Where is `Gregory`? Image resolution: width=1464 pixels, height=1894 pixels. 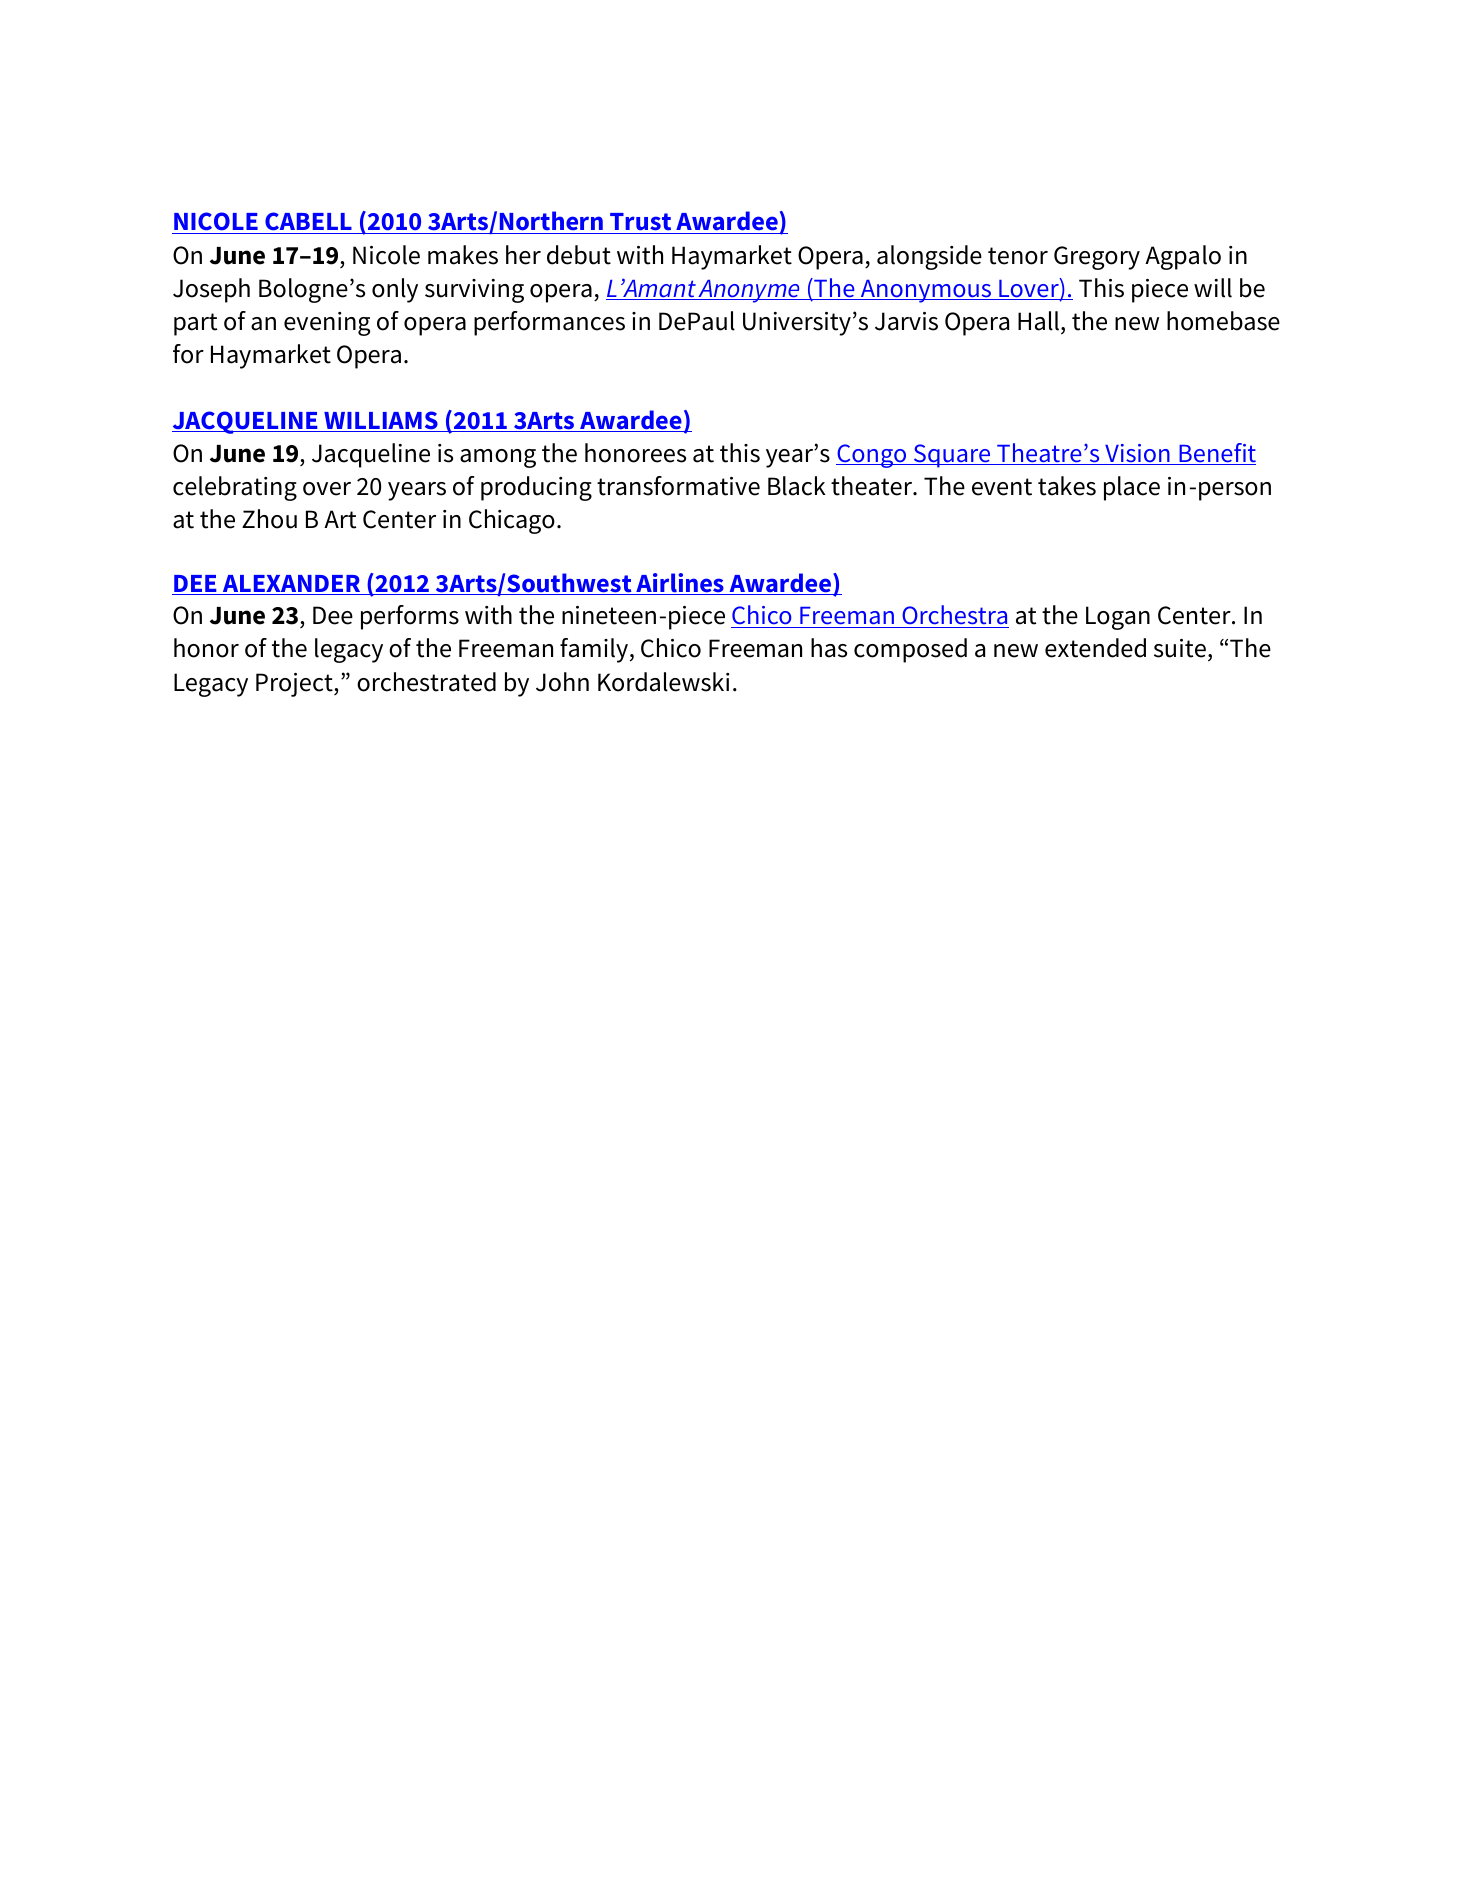 Gregory is located at coordinates (1097, 258).
